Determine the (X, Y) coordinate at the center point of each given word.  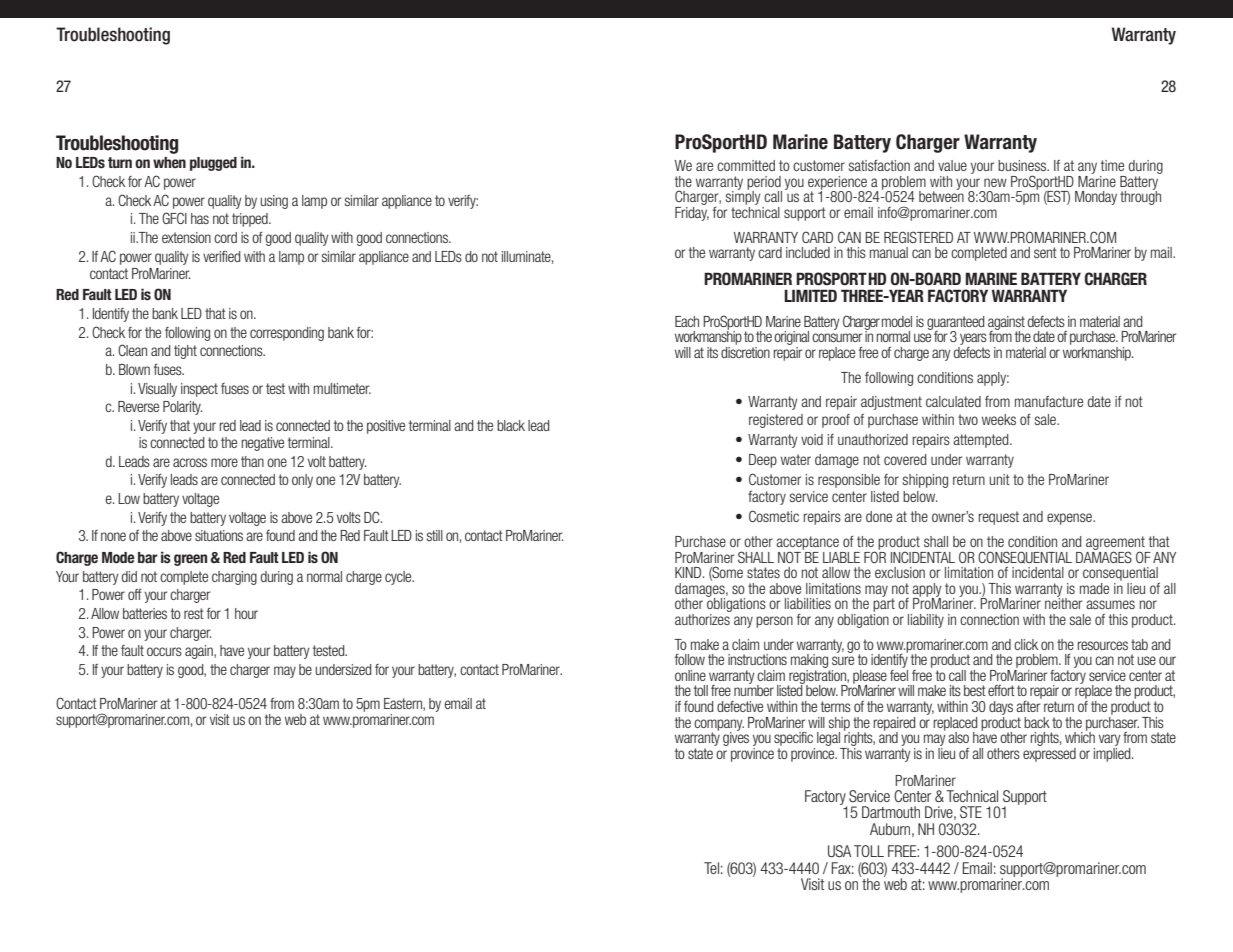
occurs (164, 651)
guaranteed (955, 324)
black (511, 425)
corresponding (287, 334)
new (995, 182)
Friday (692, 212)
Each (687, 321)
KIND (689, 572)
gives (736, 737)
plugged (213, 164)
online (690, 675)
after (1029, 705)
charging (234, 578)
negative (263, 444)
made (1094, 588)
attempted (982, 441)
